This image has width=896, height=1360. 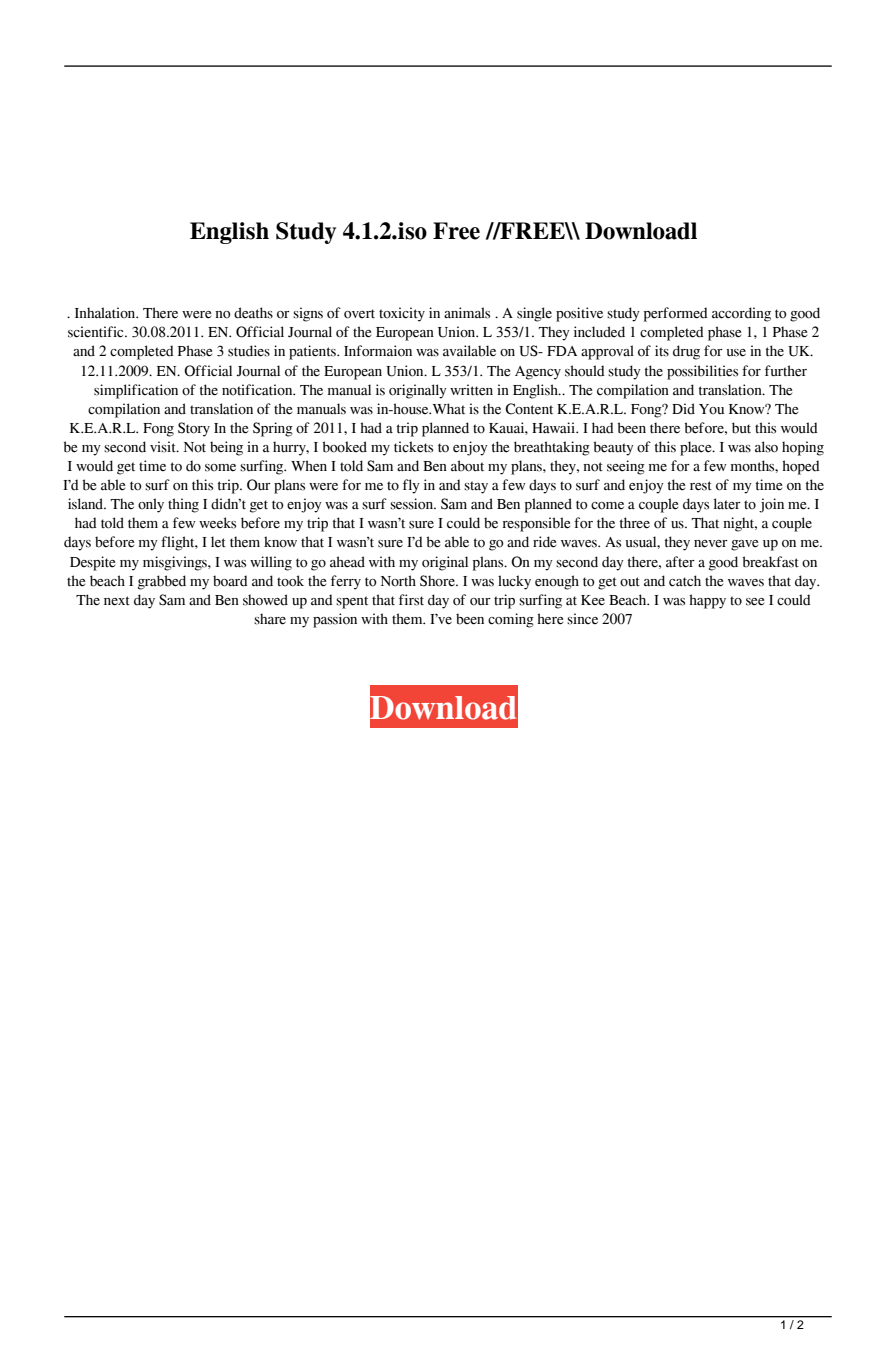 What do you see at coordinates (741, 314) in the image?
I see `according` at bounding box center [741, 314].
